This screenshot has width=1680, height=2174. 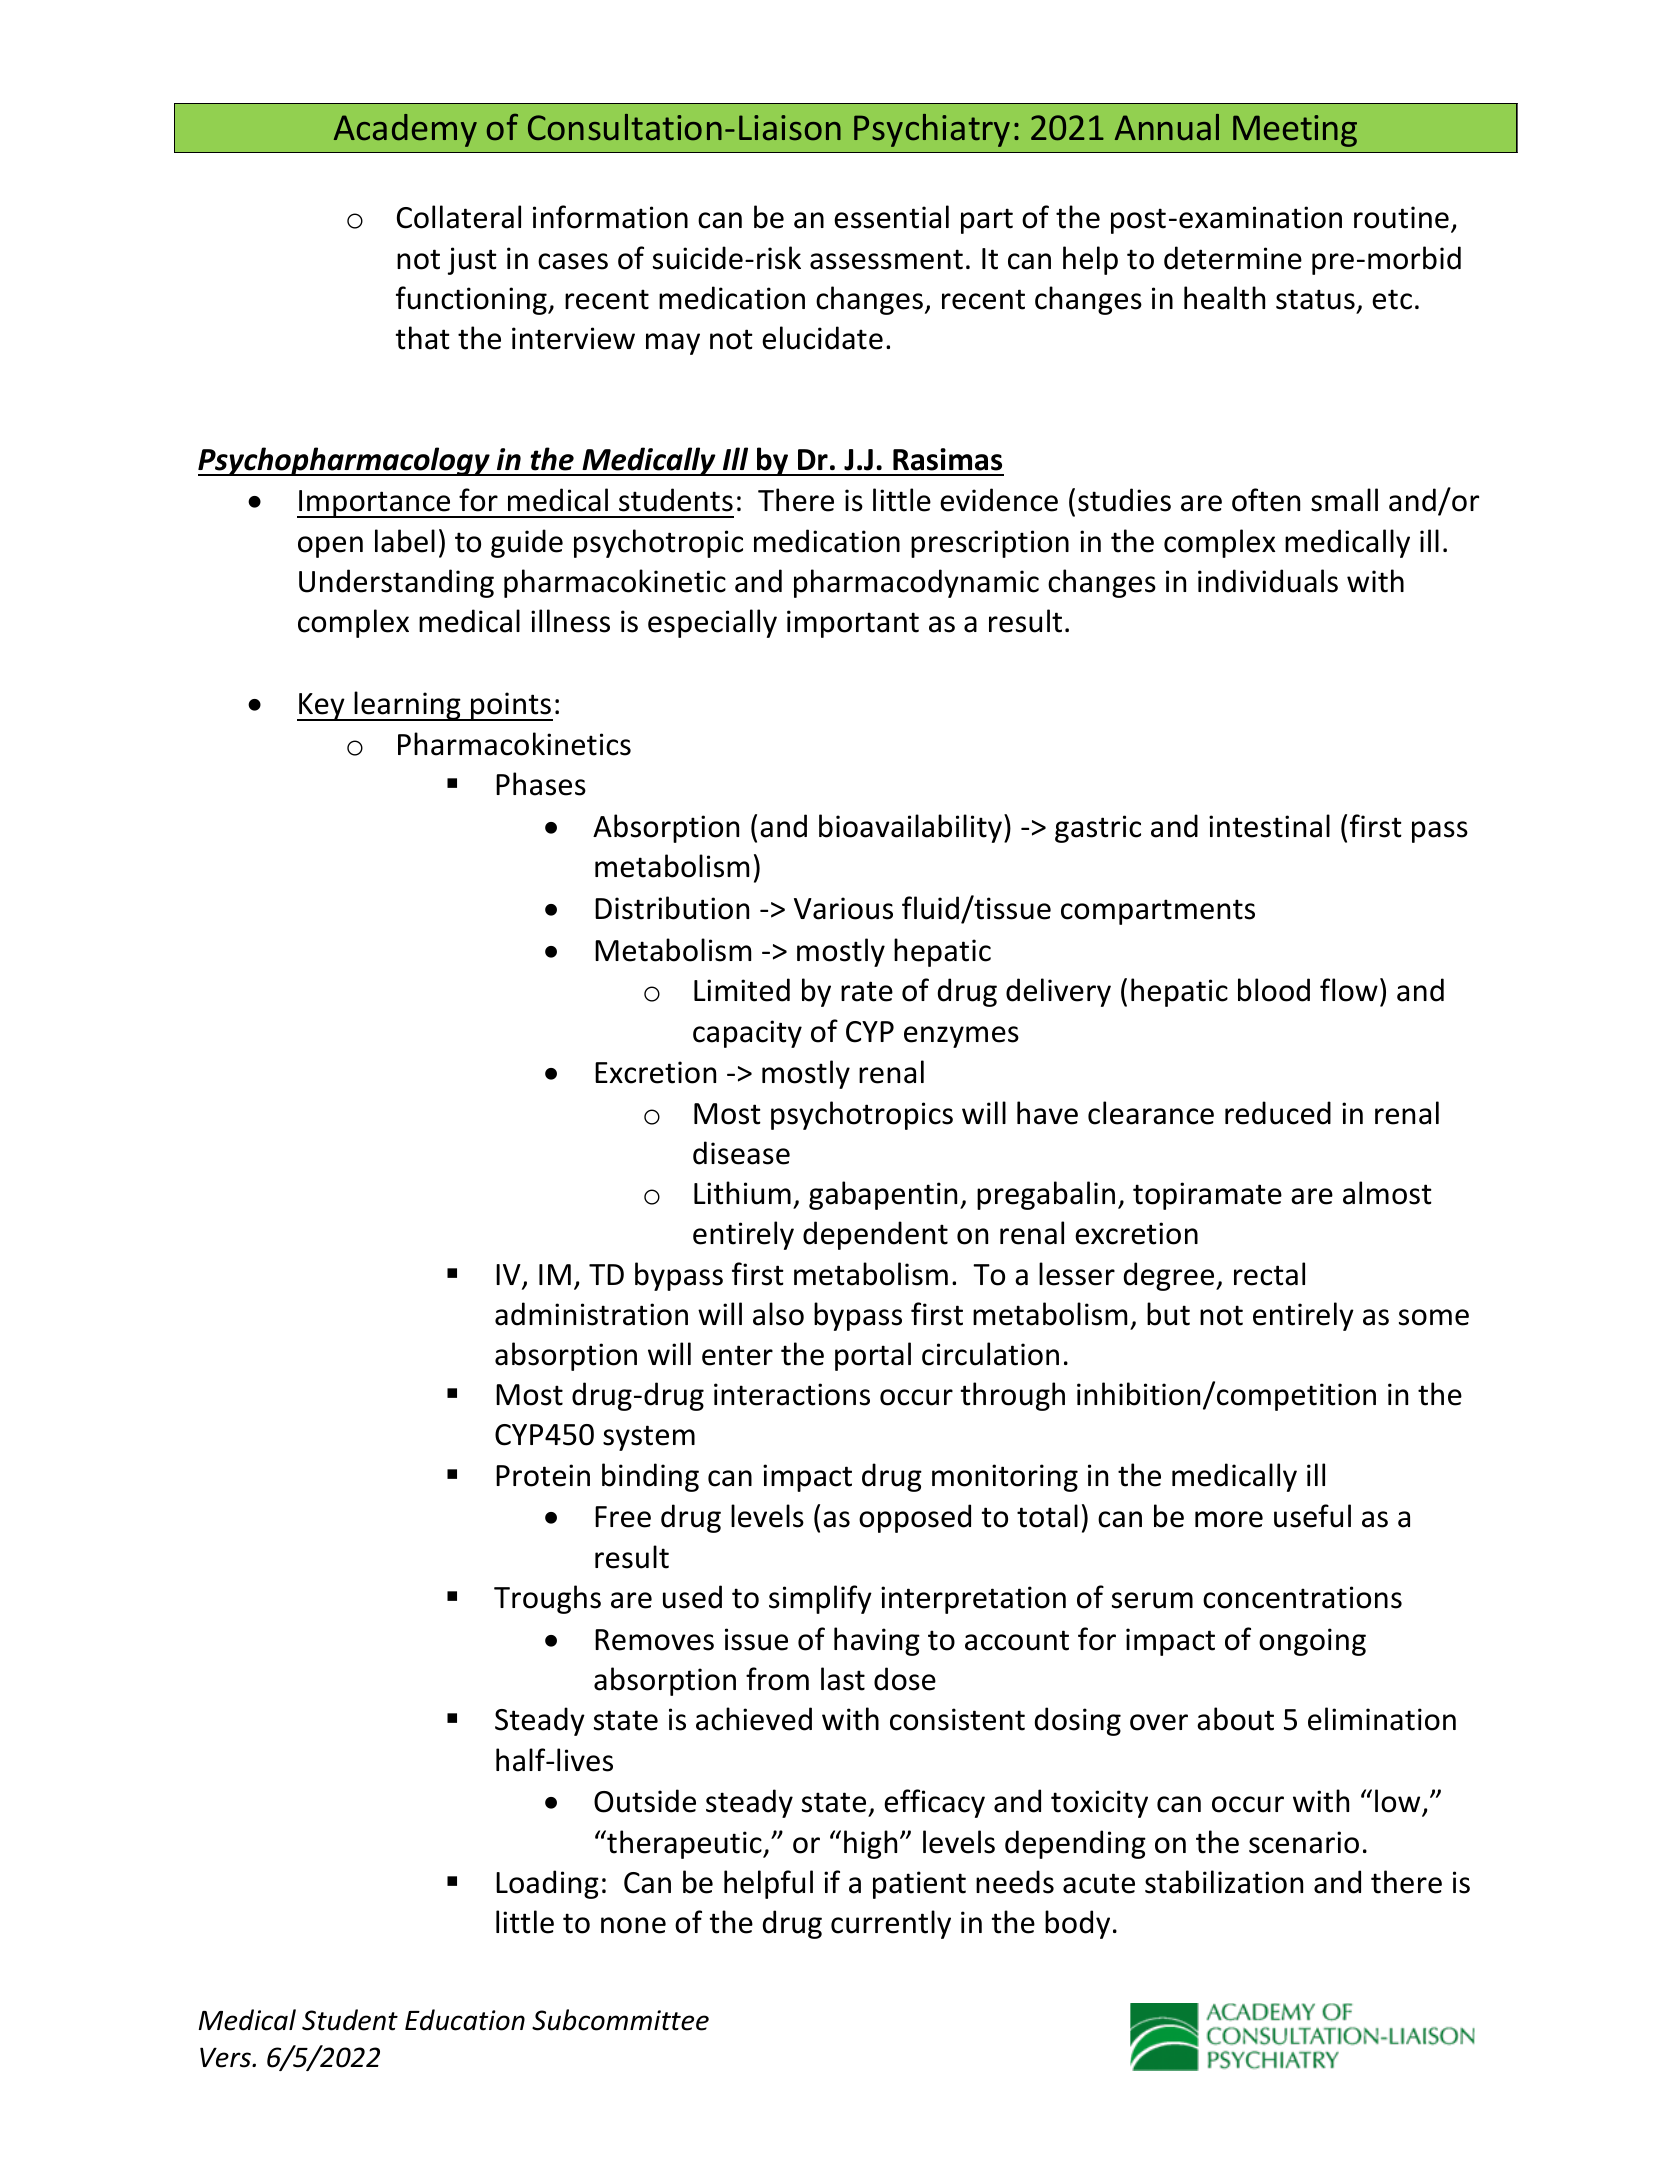 I want to click on Meeting, so click(x=1295, y=131).
